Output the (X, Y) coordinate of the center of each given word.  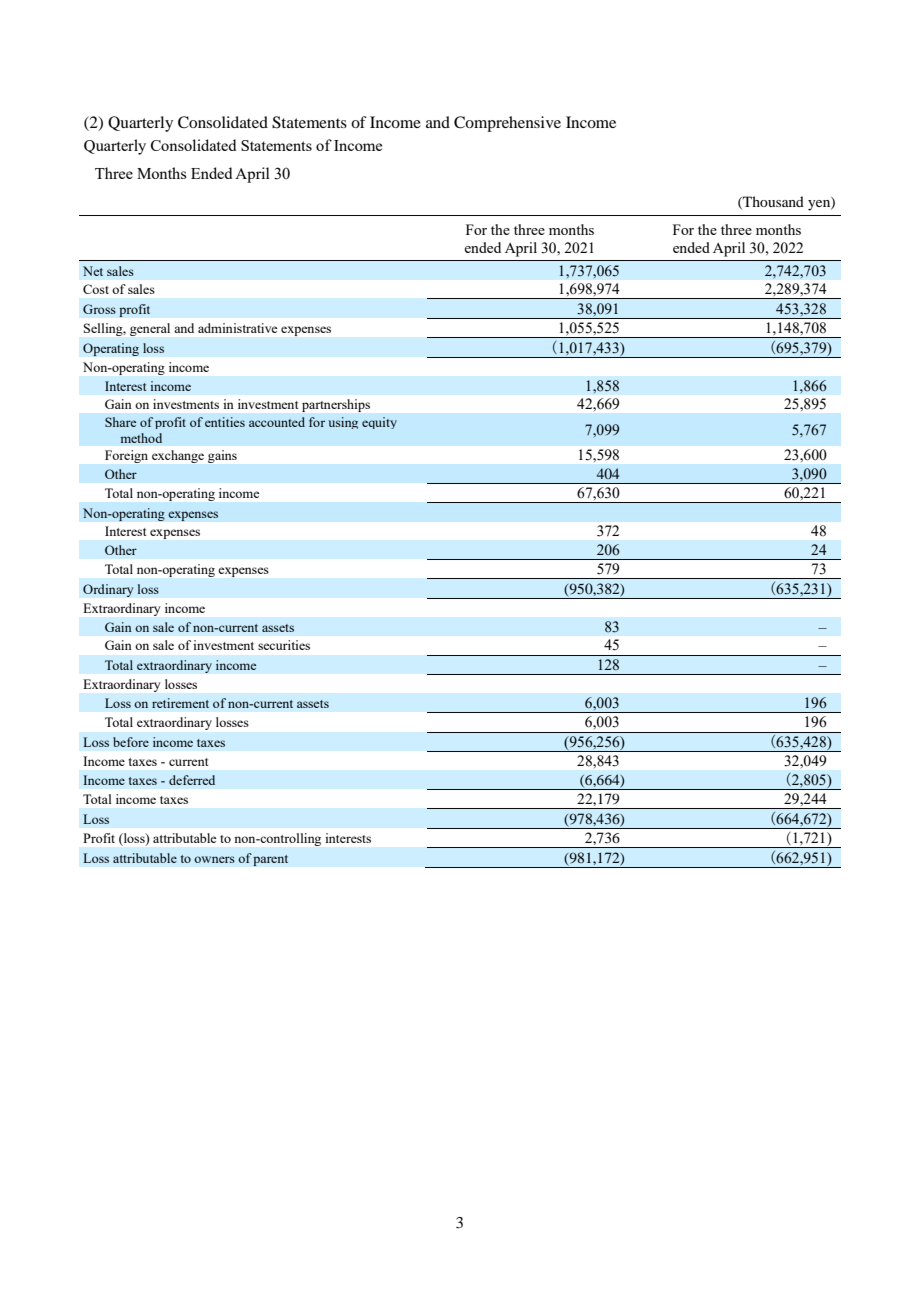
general (150, 329)
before (131, 742)
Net (93, 271)
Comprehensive (507, 124)
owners (214, 859)
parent (270, 860)
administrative (237, 328)
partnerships (336, 405)
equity (379, 423)
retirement (180, 703)
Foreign (126, 456)
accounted (277, 422)
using (343, 423)
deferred (192, 780)
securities (284, 645)
